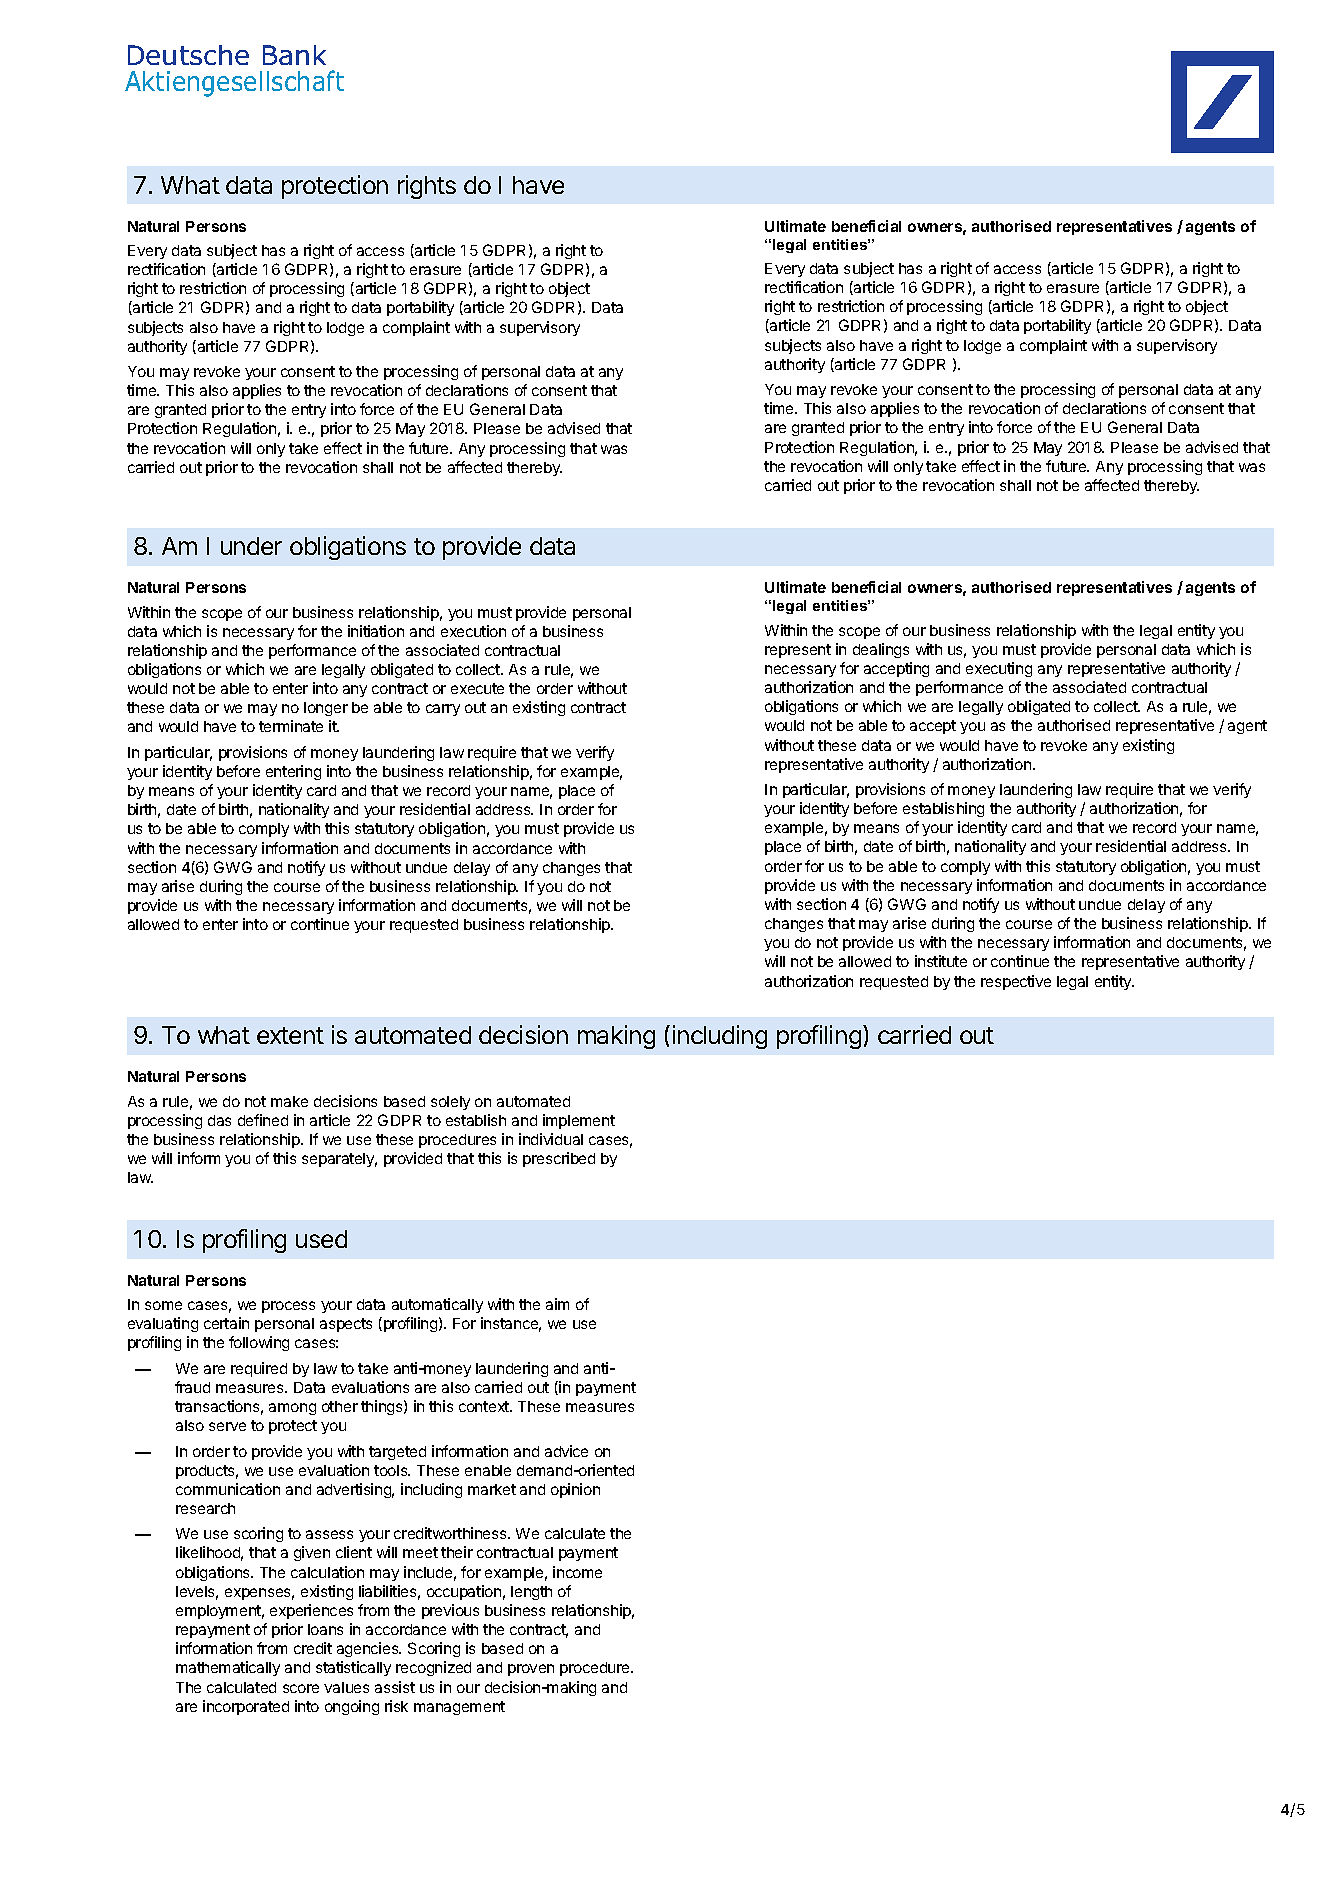 Image resolution: width=1338 pixels, height=1892 pixels. What do you see at coordinates (473, 631) in the screenshot?
I see `execution` at bounding box center [473, 631].
